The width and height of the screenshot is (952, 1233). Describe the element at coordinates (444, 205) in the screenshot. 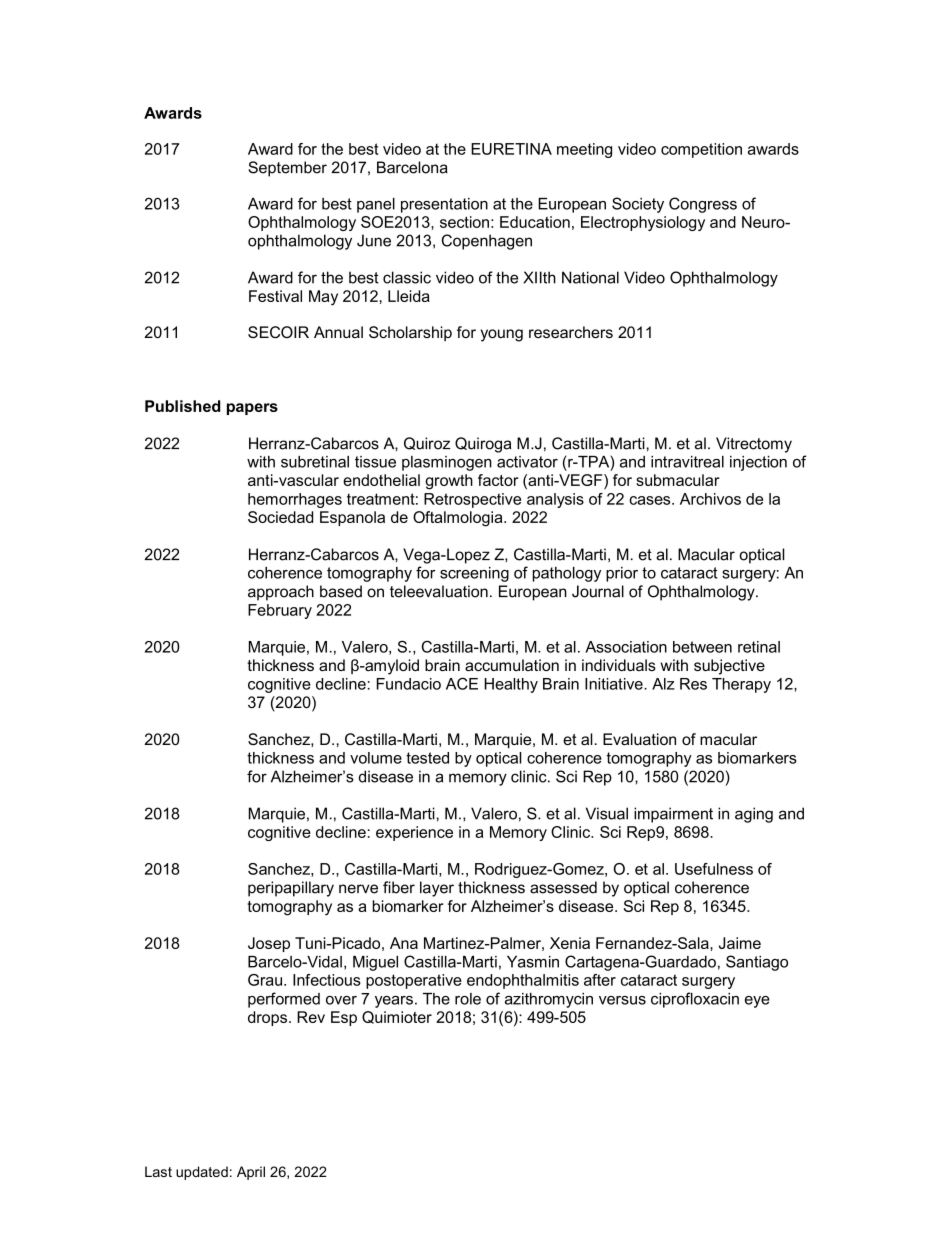

I see `presentation` at that location.
